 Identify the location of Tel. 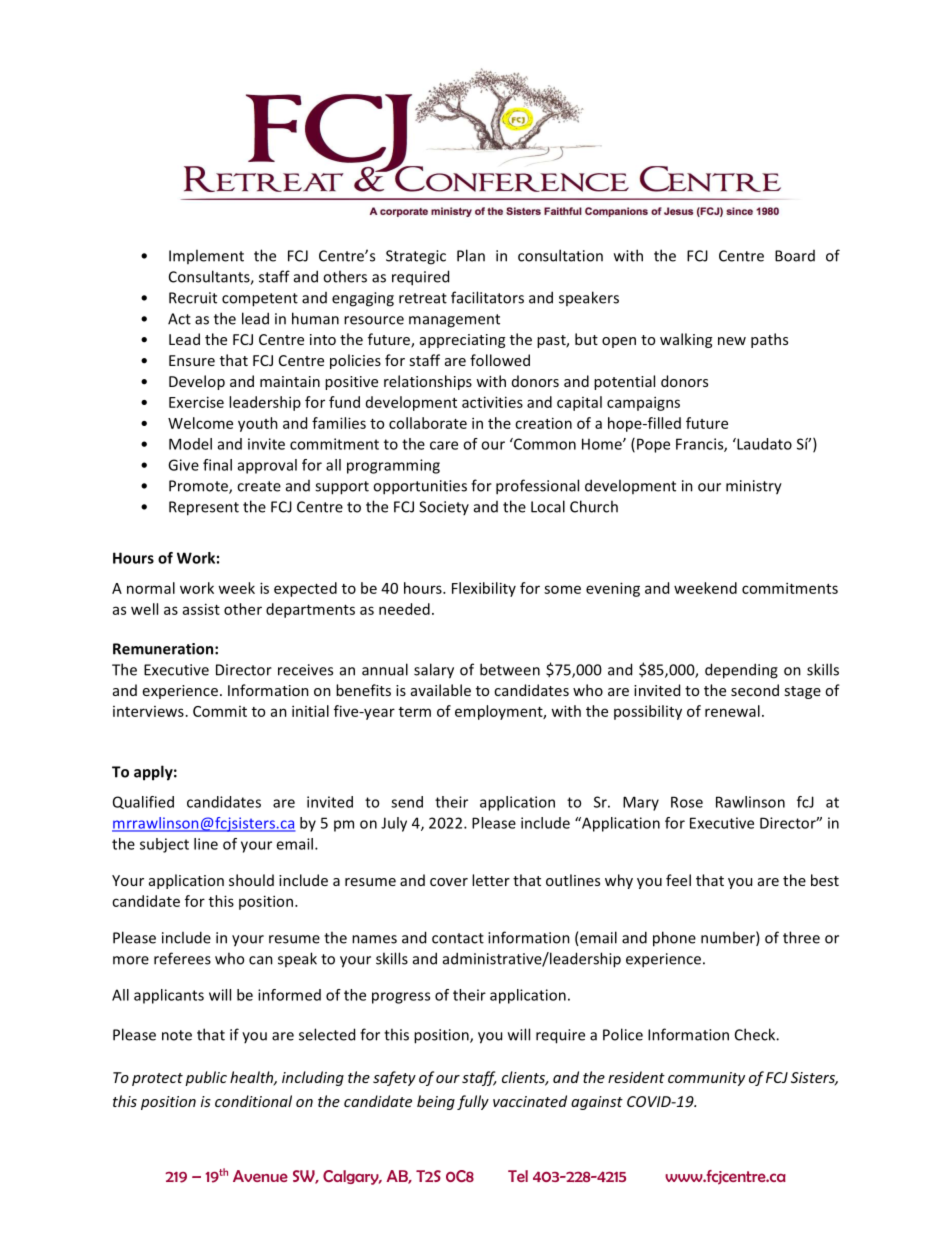
(518, 1176).
